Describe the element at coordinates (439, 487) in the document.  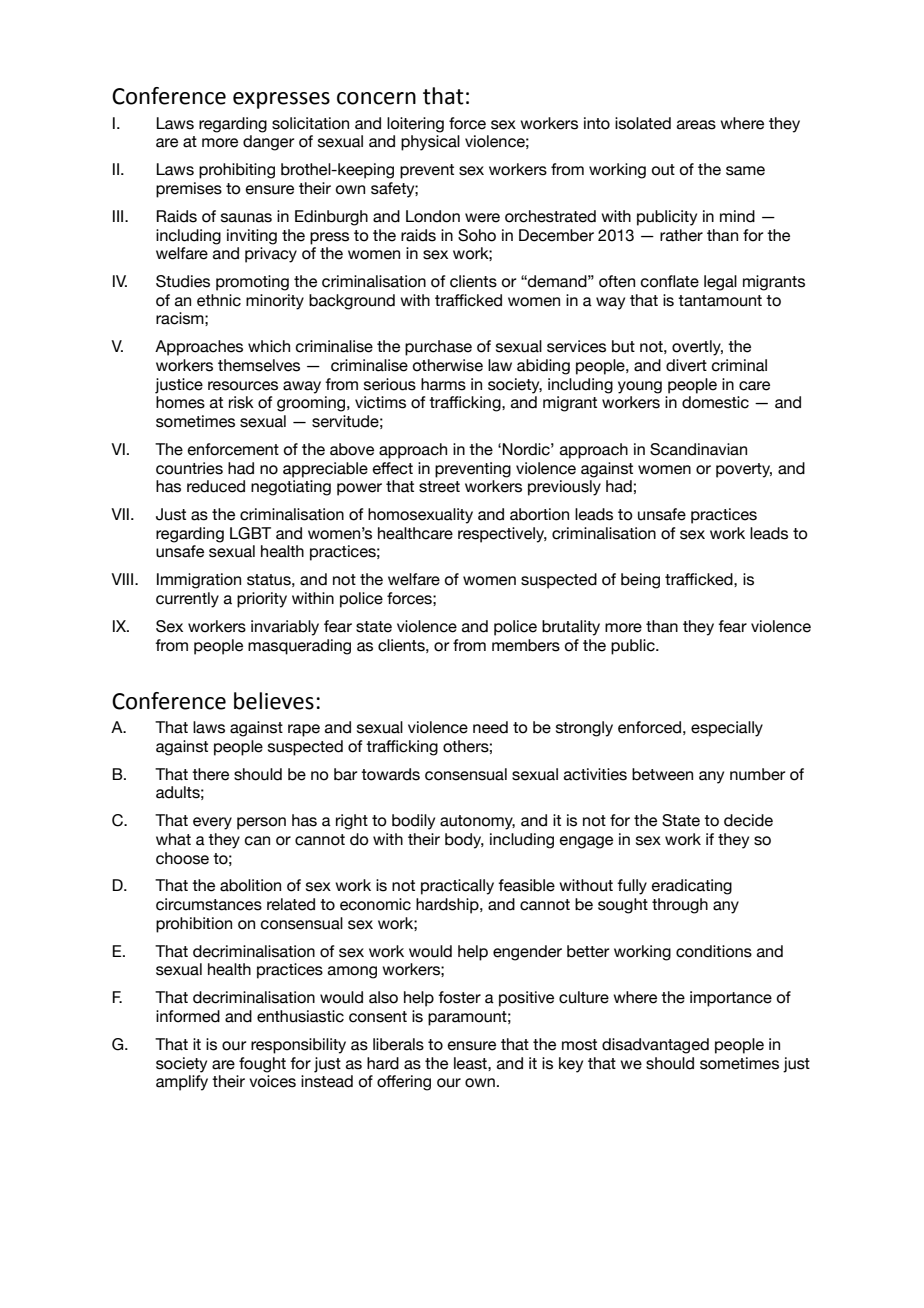
I see `street` at that location.
